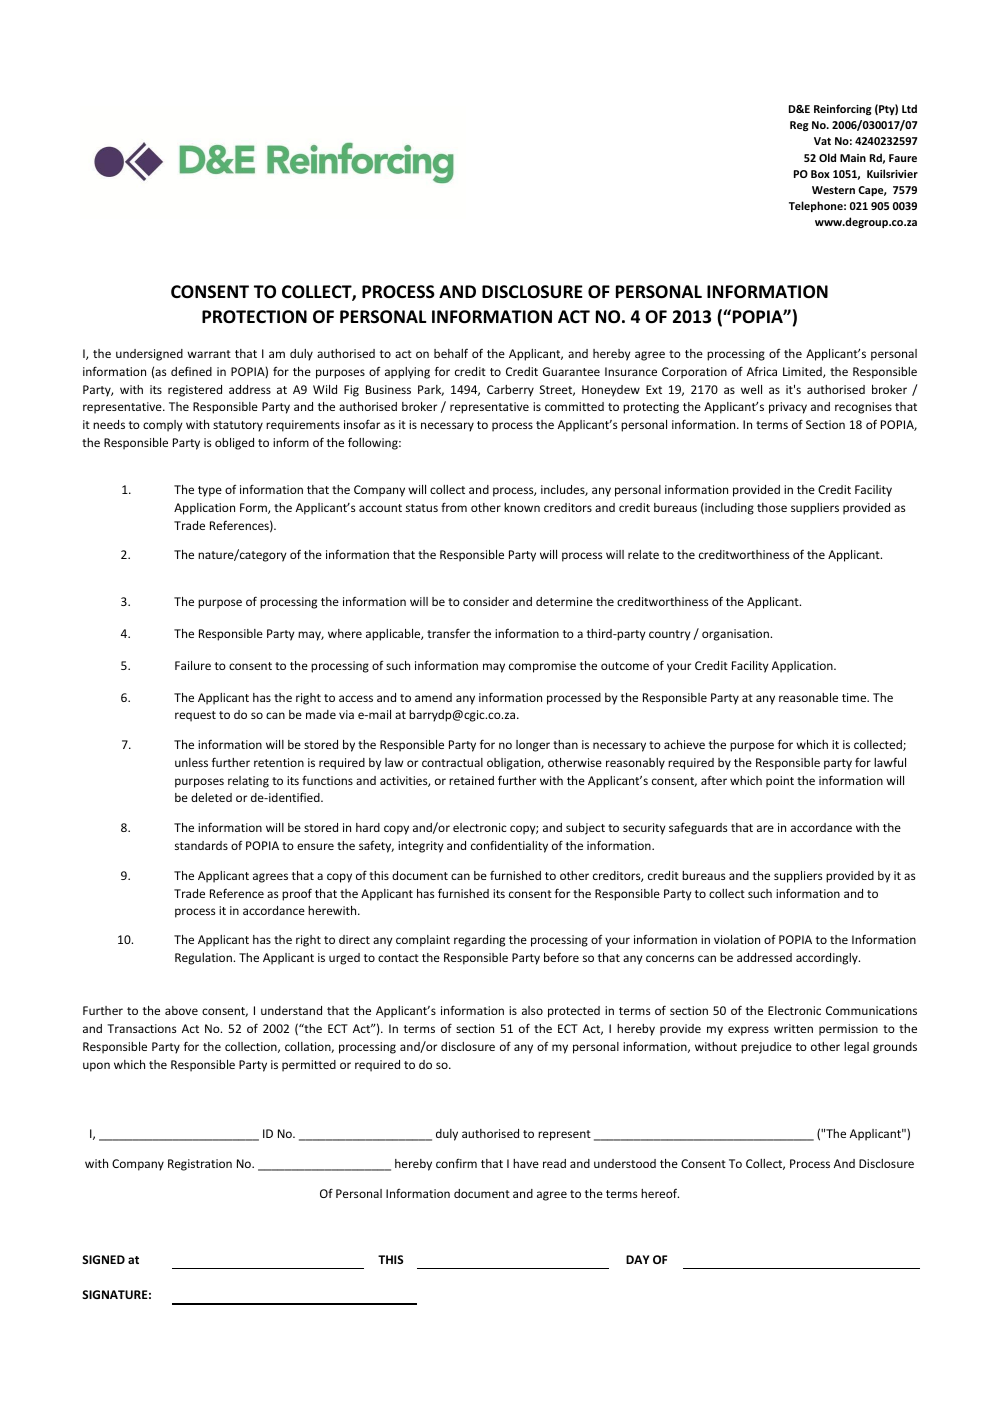 This screenshot has height=1416, width=1001. I want to click on Regulation, so click(204, 959).
